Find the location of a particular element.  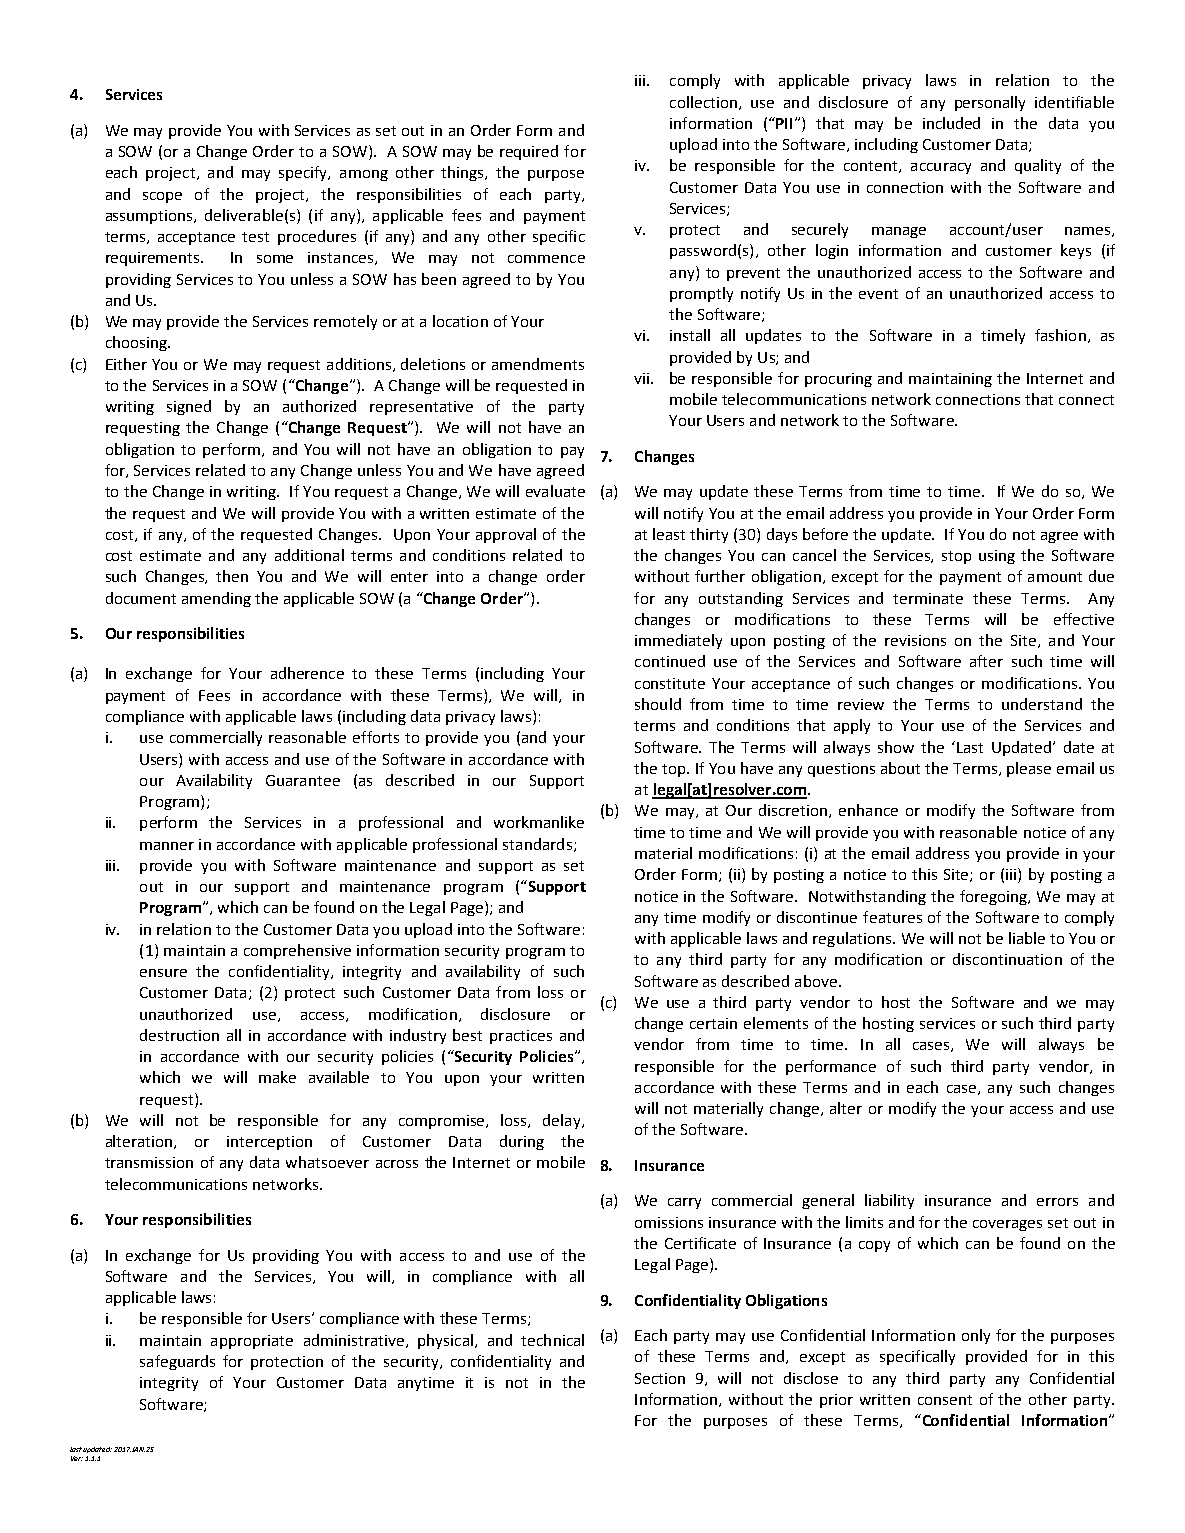

appropriate is located at coordinates (252, 1342).
